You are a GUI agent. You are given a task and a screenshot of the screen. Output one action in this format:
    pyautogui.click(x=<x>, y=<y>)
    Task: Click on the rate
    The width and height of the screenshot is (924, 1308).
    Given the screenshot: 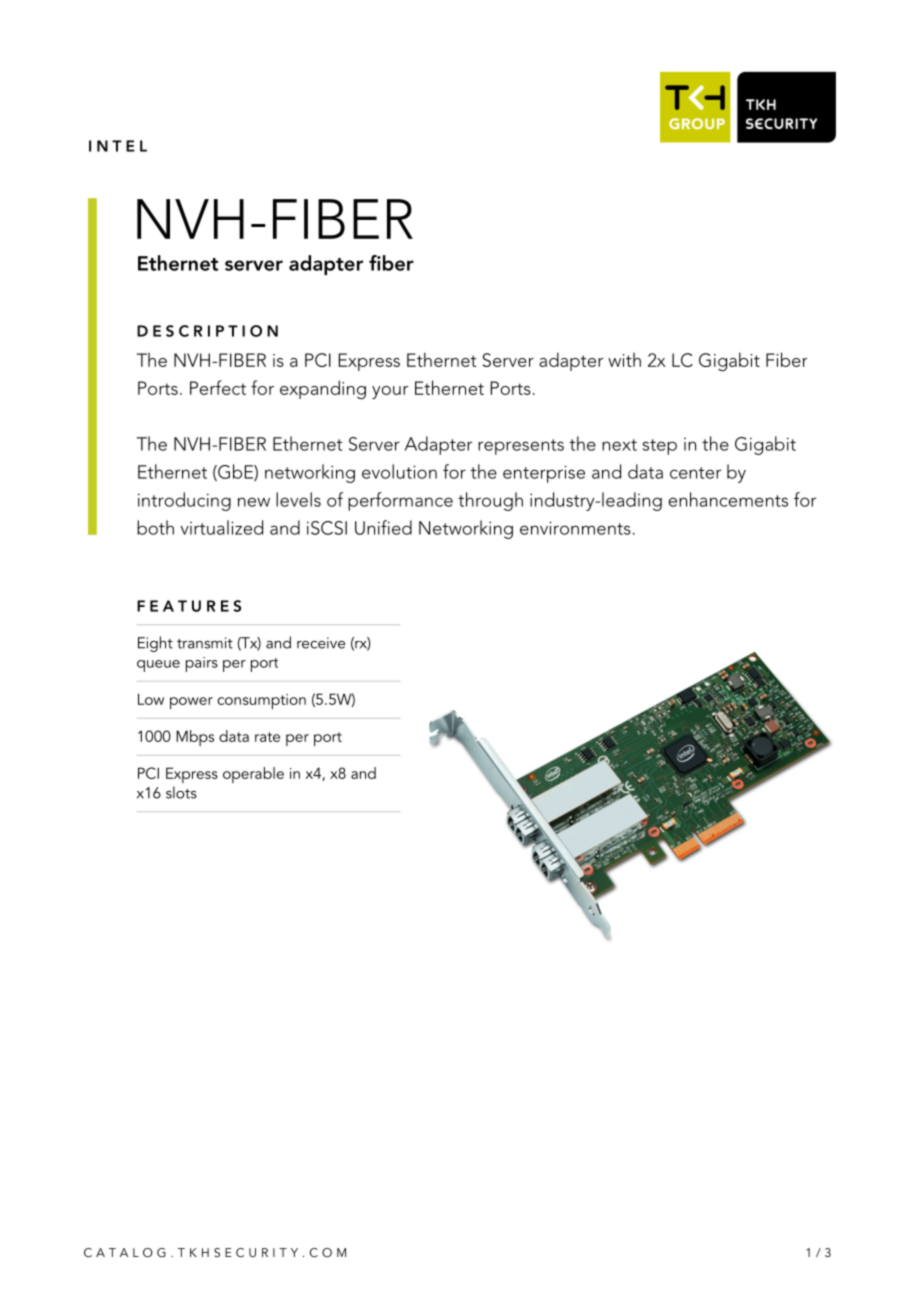 What is the action you would take?
    pyautogui.click(x=267, y=737)
